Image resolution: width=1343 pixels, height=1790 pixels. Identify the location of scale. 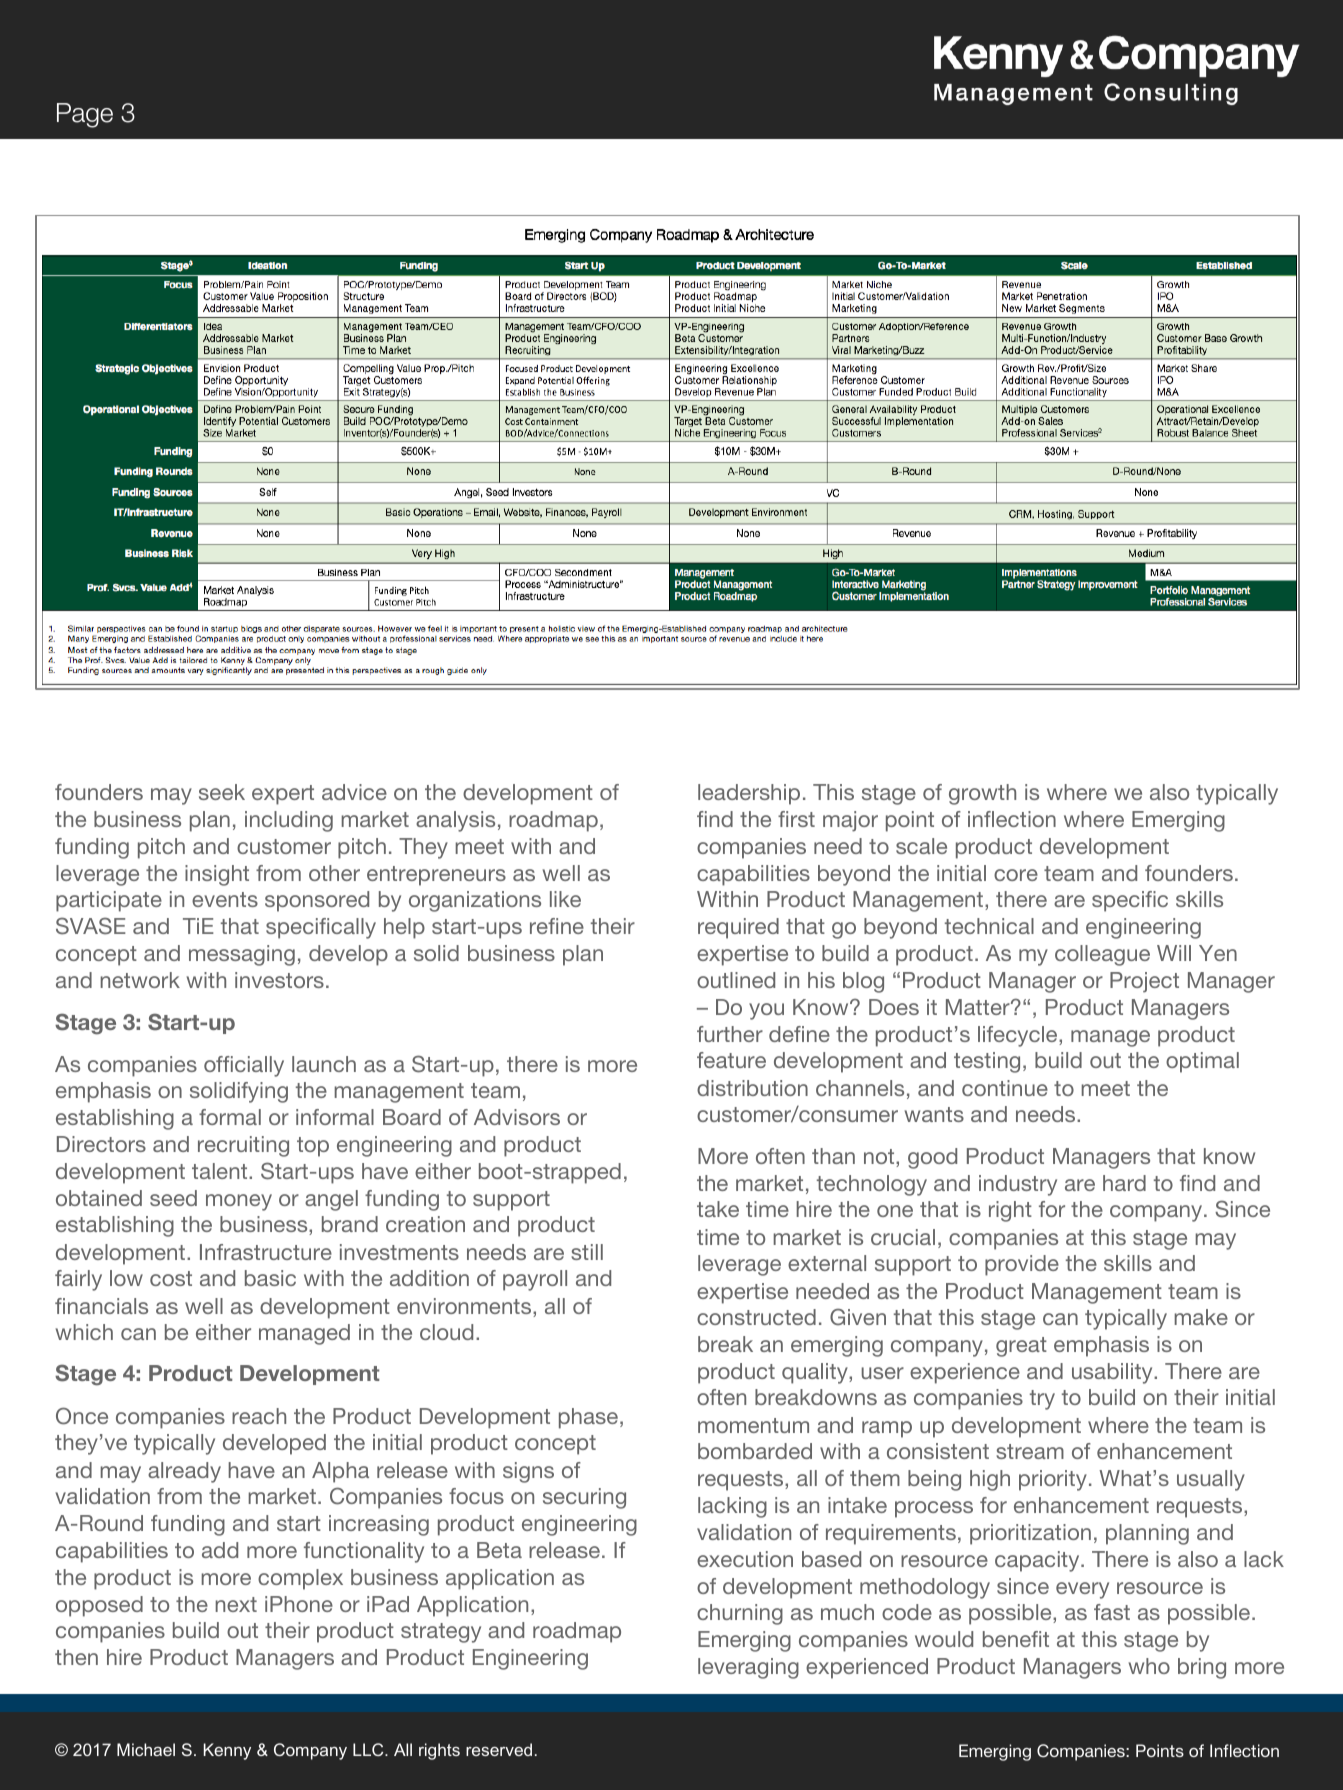
(921, 846).
